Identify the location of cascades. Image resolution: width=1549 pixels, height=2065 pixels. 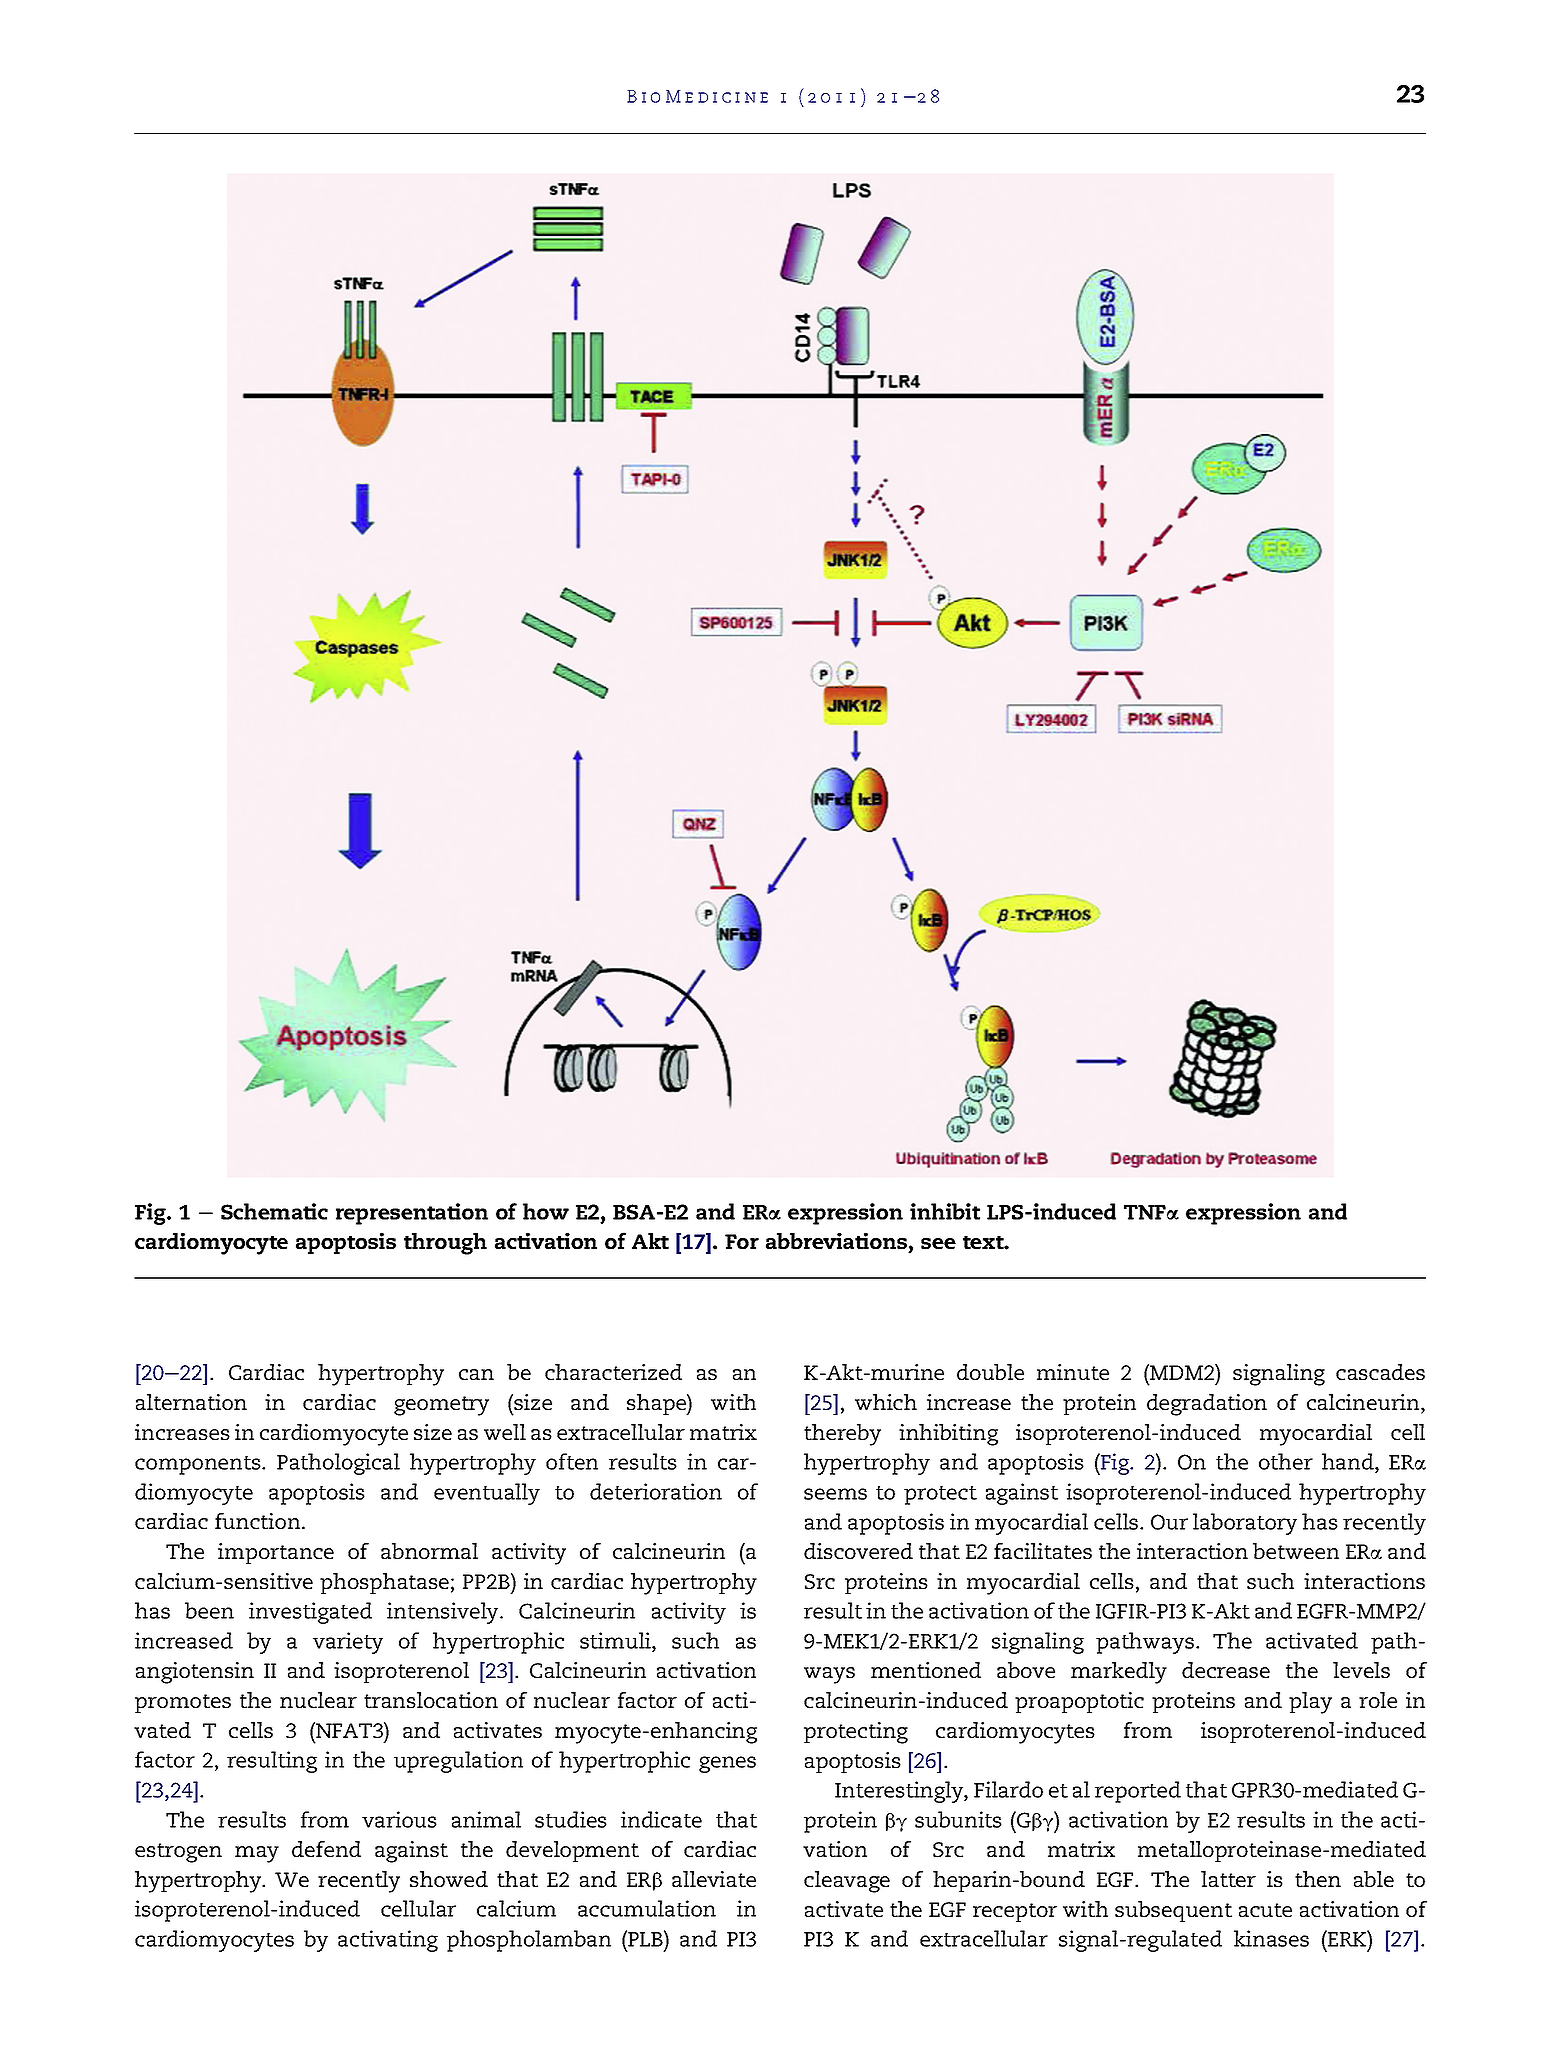
(1380, 1372).
